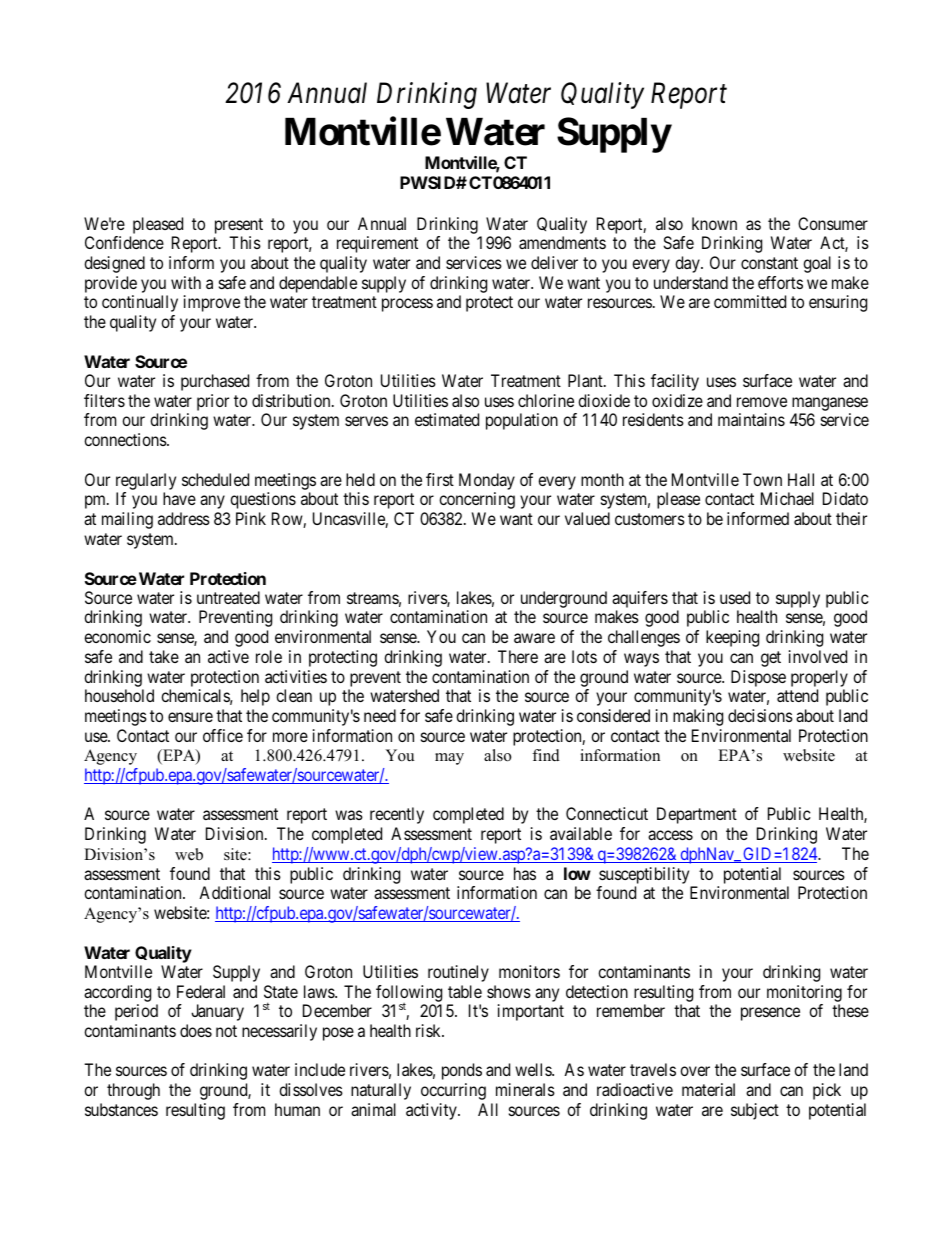 This screenshot has height=1233, width=952. What do you see at coordinates (554, 262) in the screenshot?
I see `deliver` at bounding box center [554, 262].
